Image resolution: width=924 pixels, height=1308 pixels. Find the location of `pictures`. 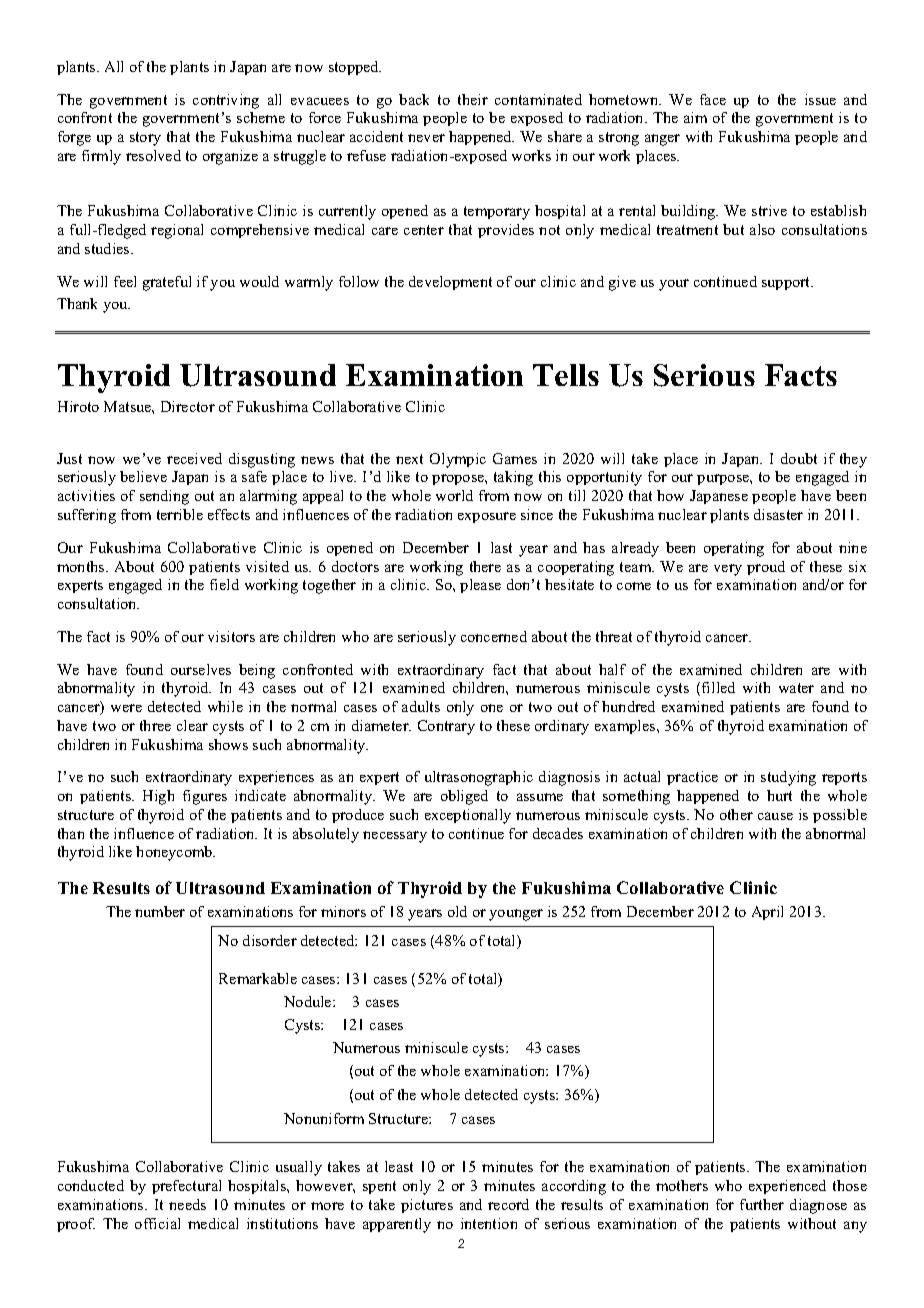

pictures is located at coordinates (427, 1206).
